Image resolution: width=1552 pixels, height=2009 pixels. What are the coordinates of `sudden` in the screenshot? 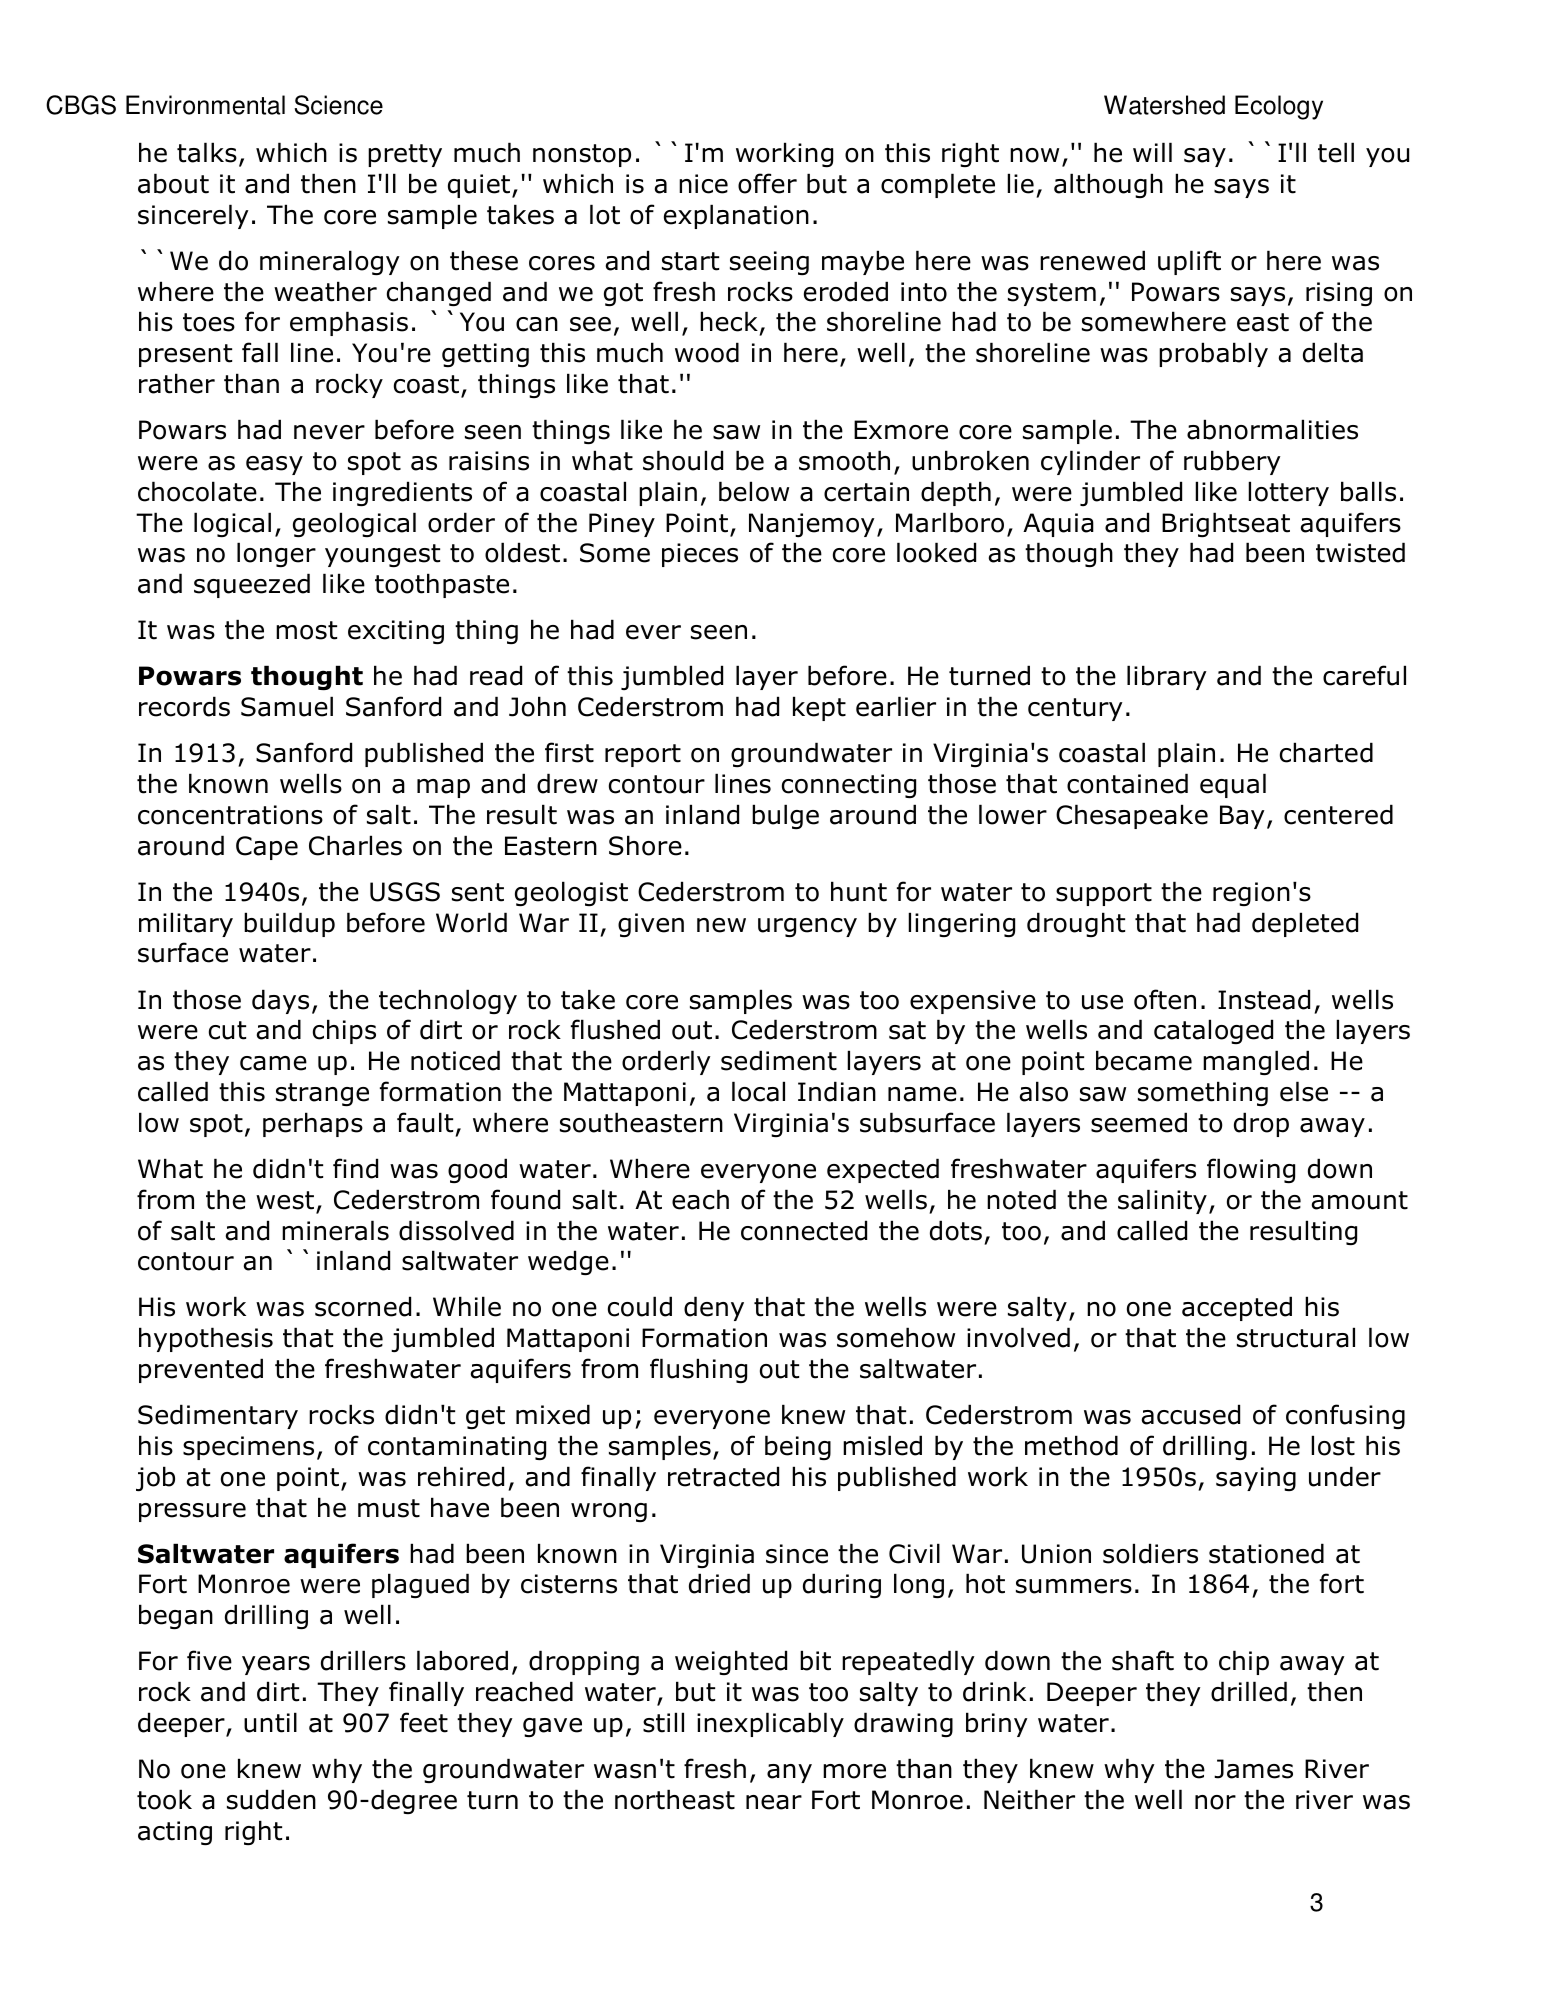 It's located at (271, 1799).
